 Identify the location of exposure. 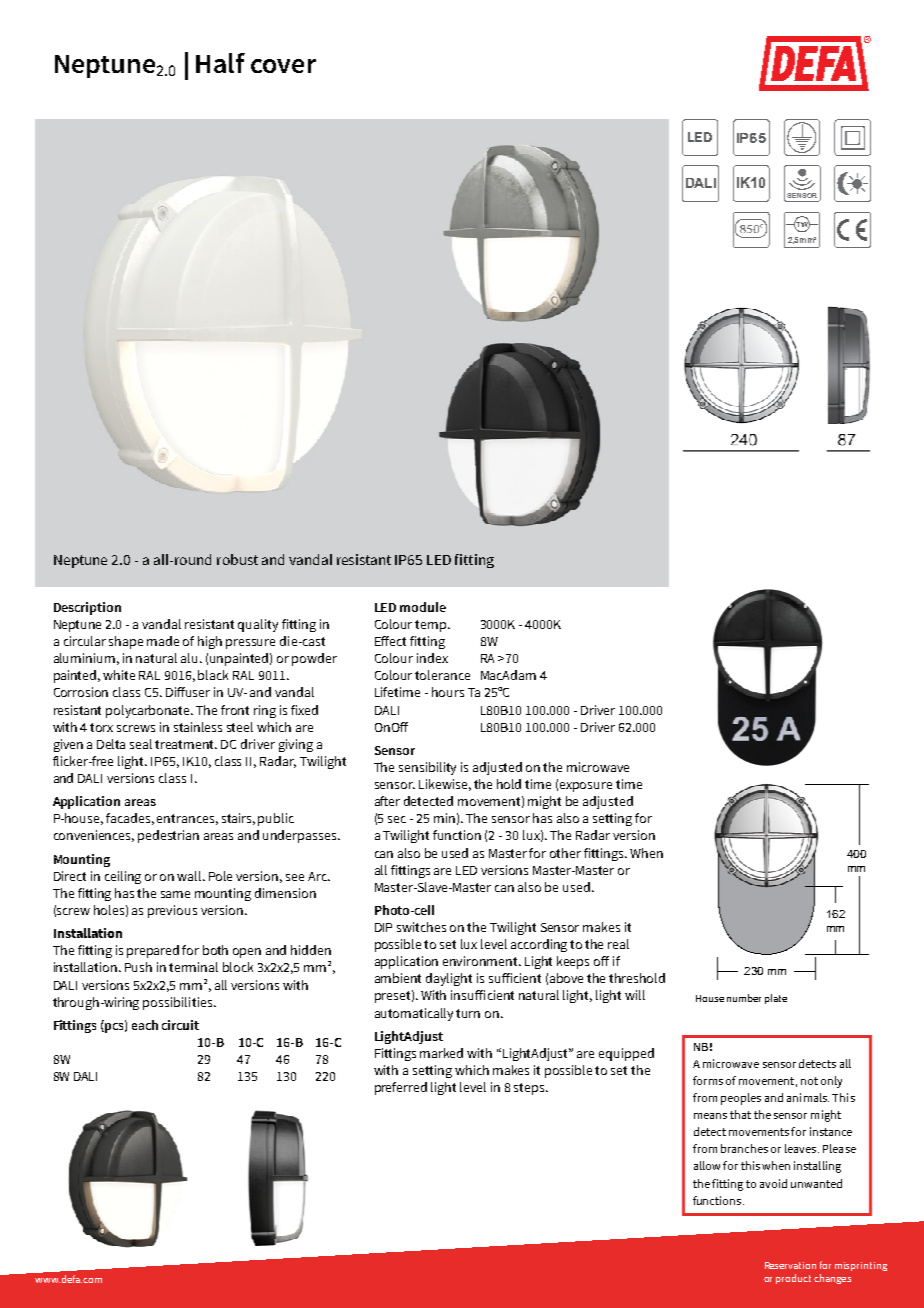
(586, 787).
